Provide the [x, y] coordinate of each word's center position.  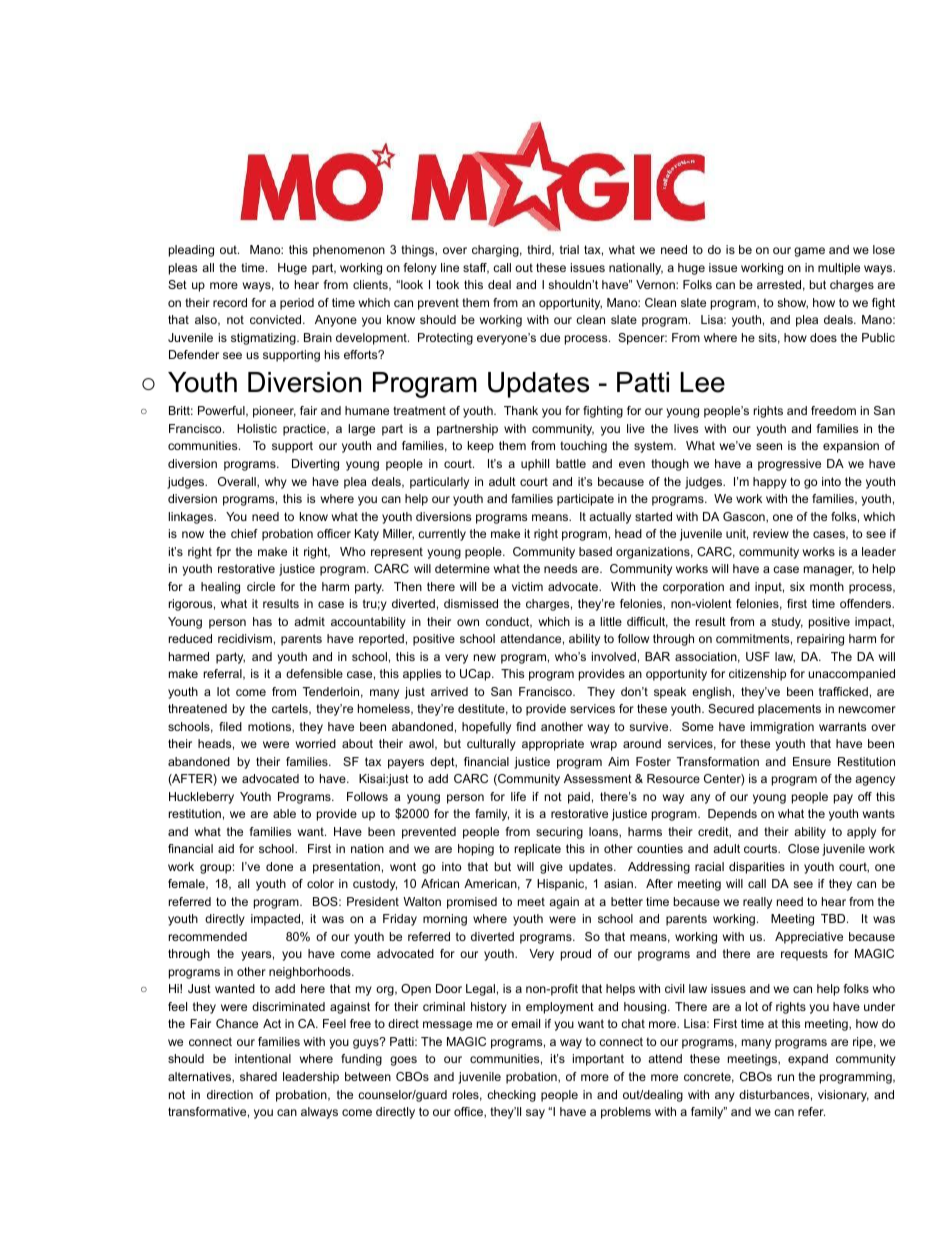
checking [511, 1096]
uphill [535, 465]
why [276, 483]
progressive [789, 465]
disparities [757, 868]
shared [258, 1076]
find [526, 726]
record [230, 302]
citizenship [757, 675]
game [809, 252]
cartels [291, 709]
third [540, 250]
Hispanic [562, 885]
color [320, 883]
